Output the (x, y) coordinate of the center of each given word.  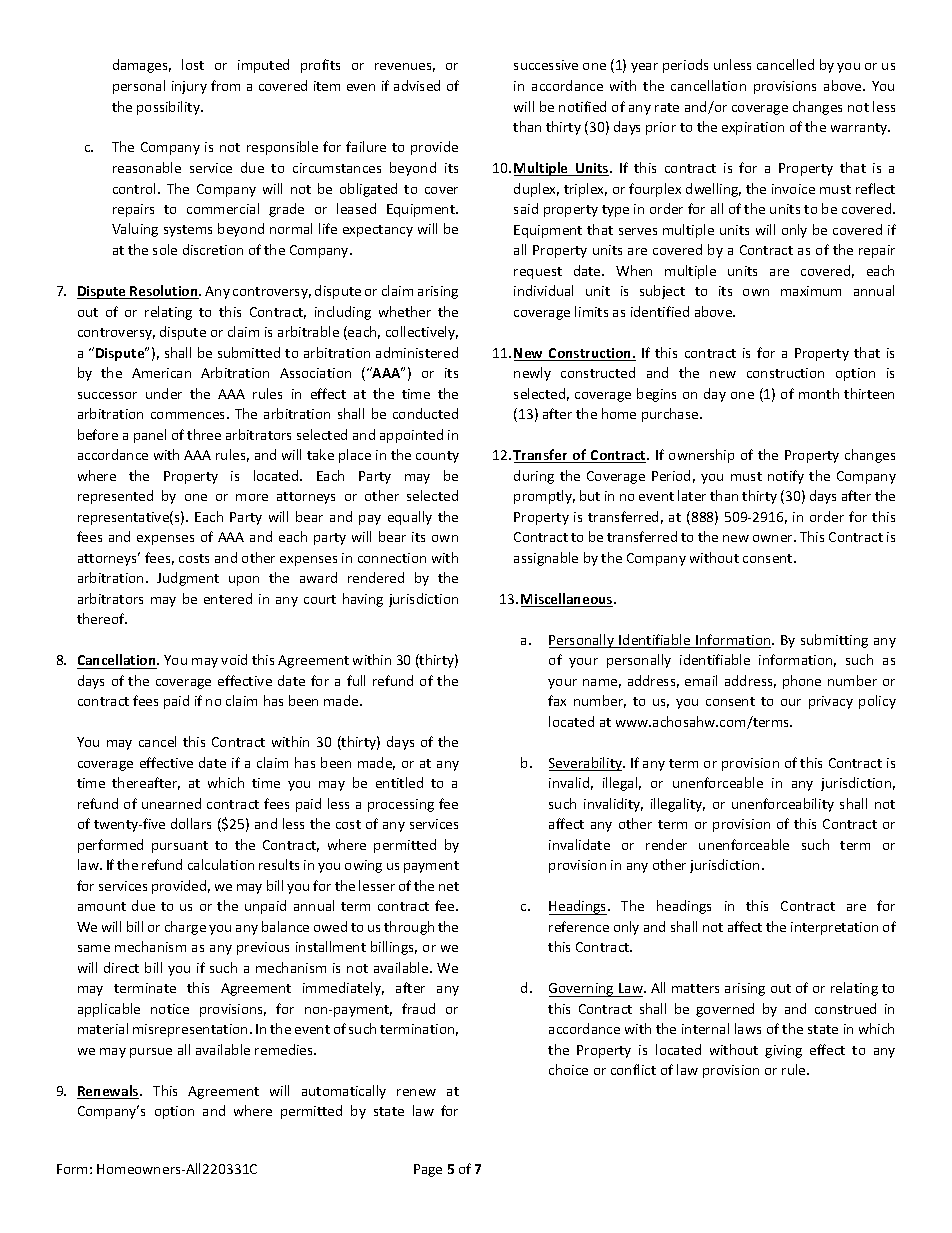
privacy (831, 702)
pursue (151, 1053)
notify (786, 477)
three (204, 434)
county (437, 457)
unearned (171, 803)
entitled (399, 782)
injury (189, 87)
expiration (753, 128)
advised (417, 85)
